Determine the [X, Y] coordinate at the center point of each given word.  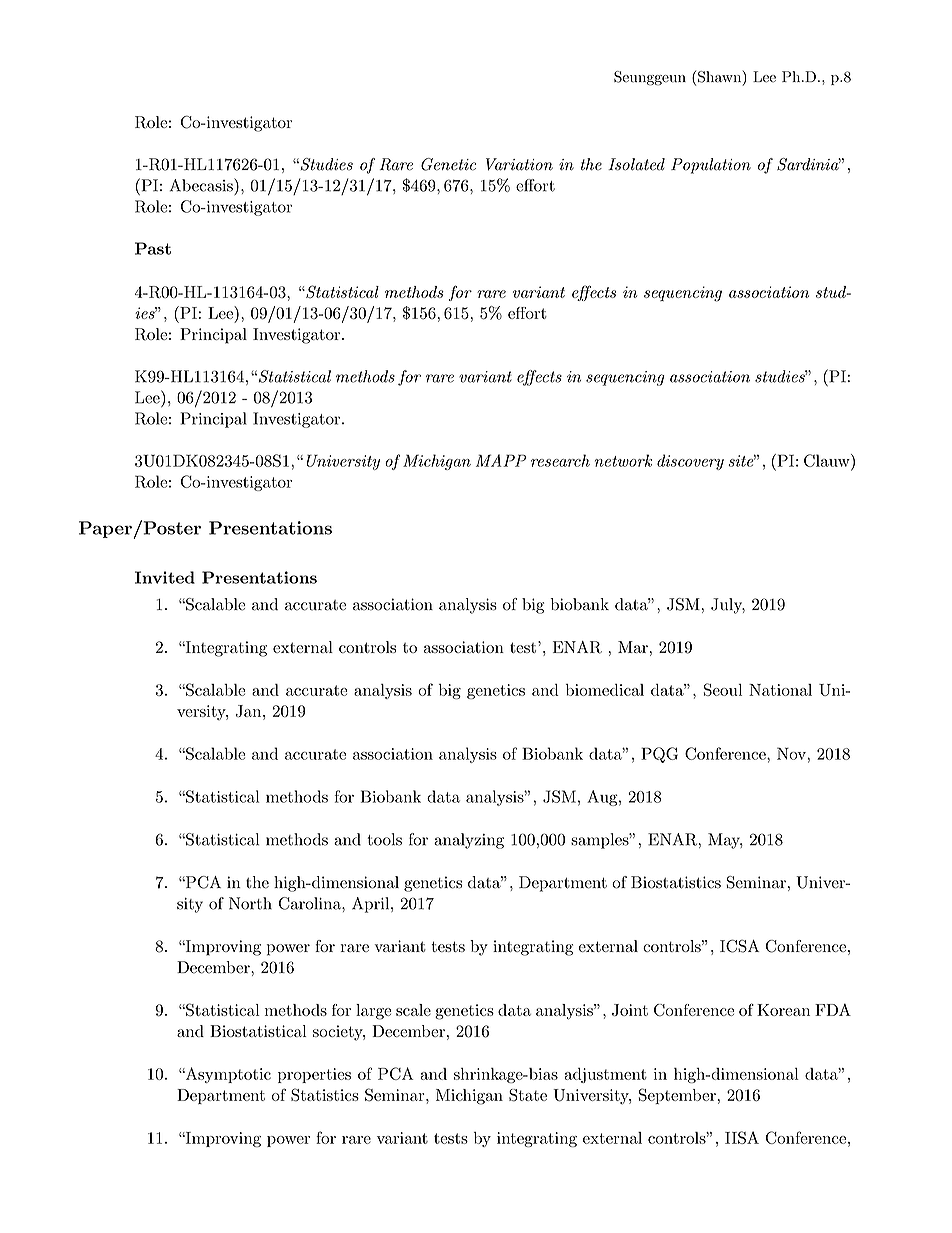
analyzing [469, 841]
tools [384, 839]
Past [153, 248]
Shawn [721, 78]
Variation [519, 164]
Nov [792, 753]
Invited [165, 577]
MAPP [501, 460]
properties [314, 1075]
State [528, 1095]
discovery [690, 462]
